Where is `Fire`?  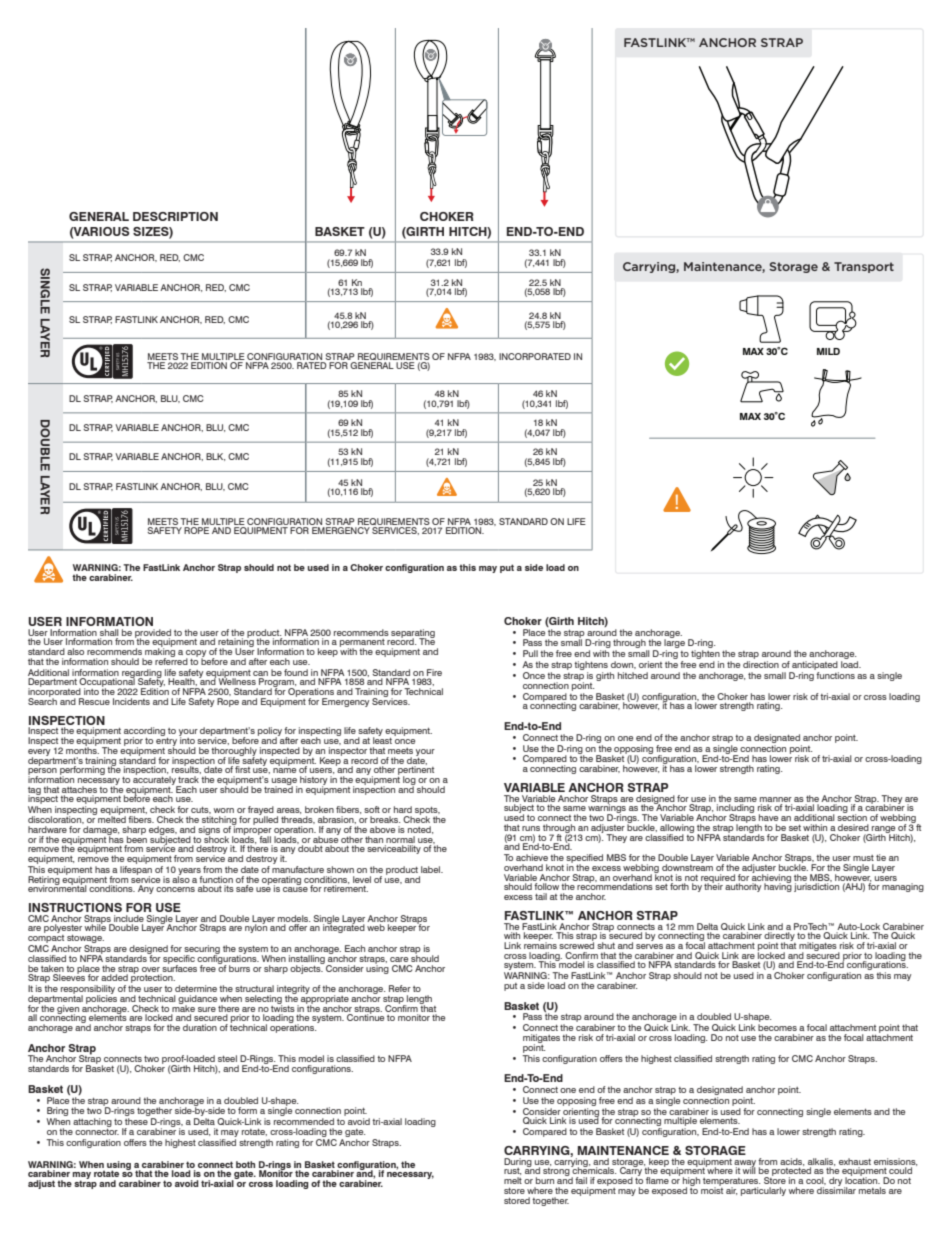
Fire is located at coordinates (434, 672).
